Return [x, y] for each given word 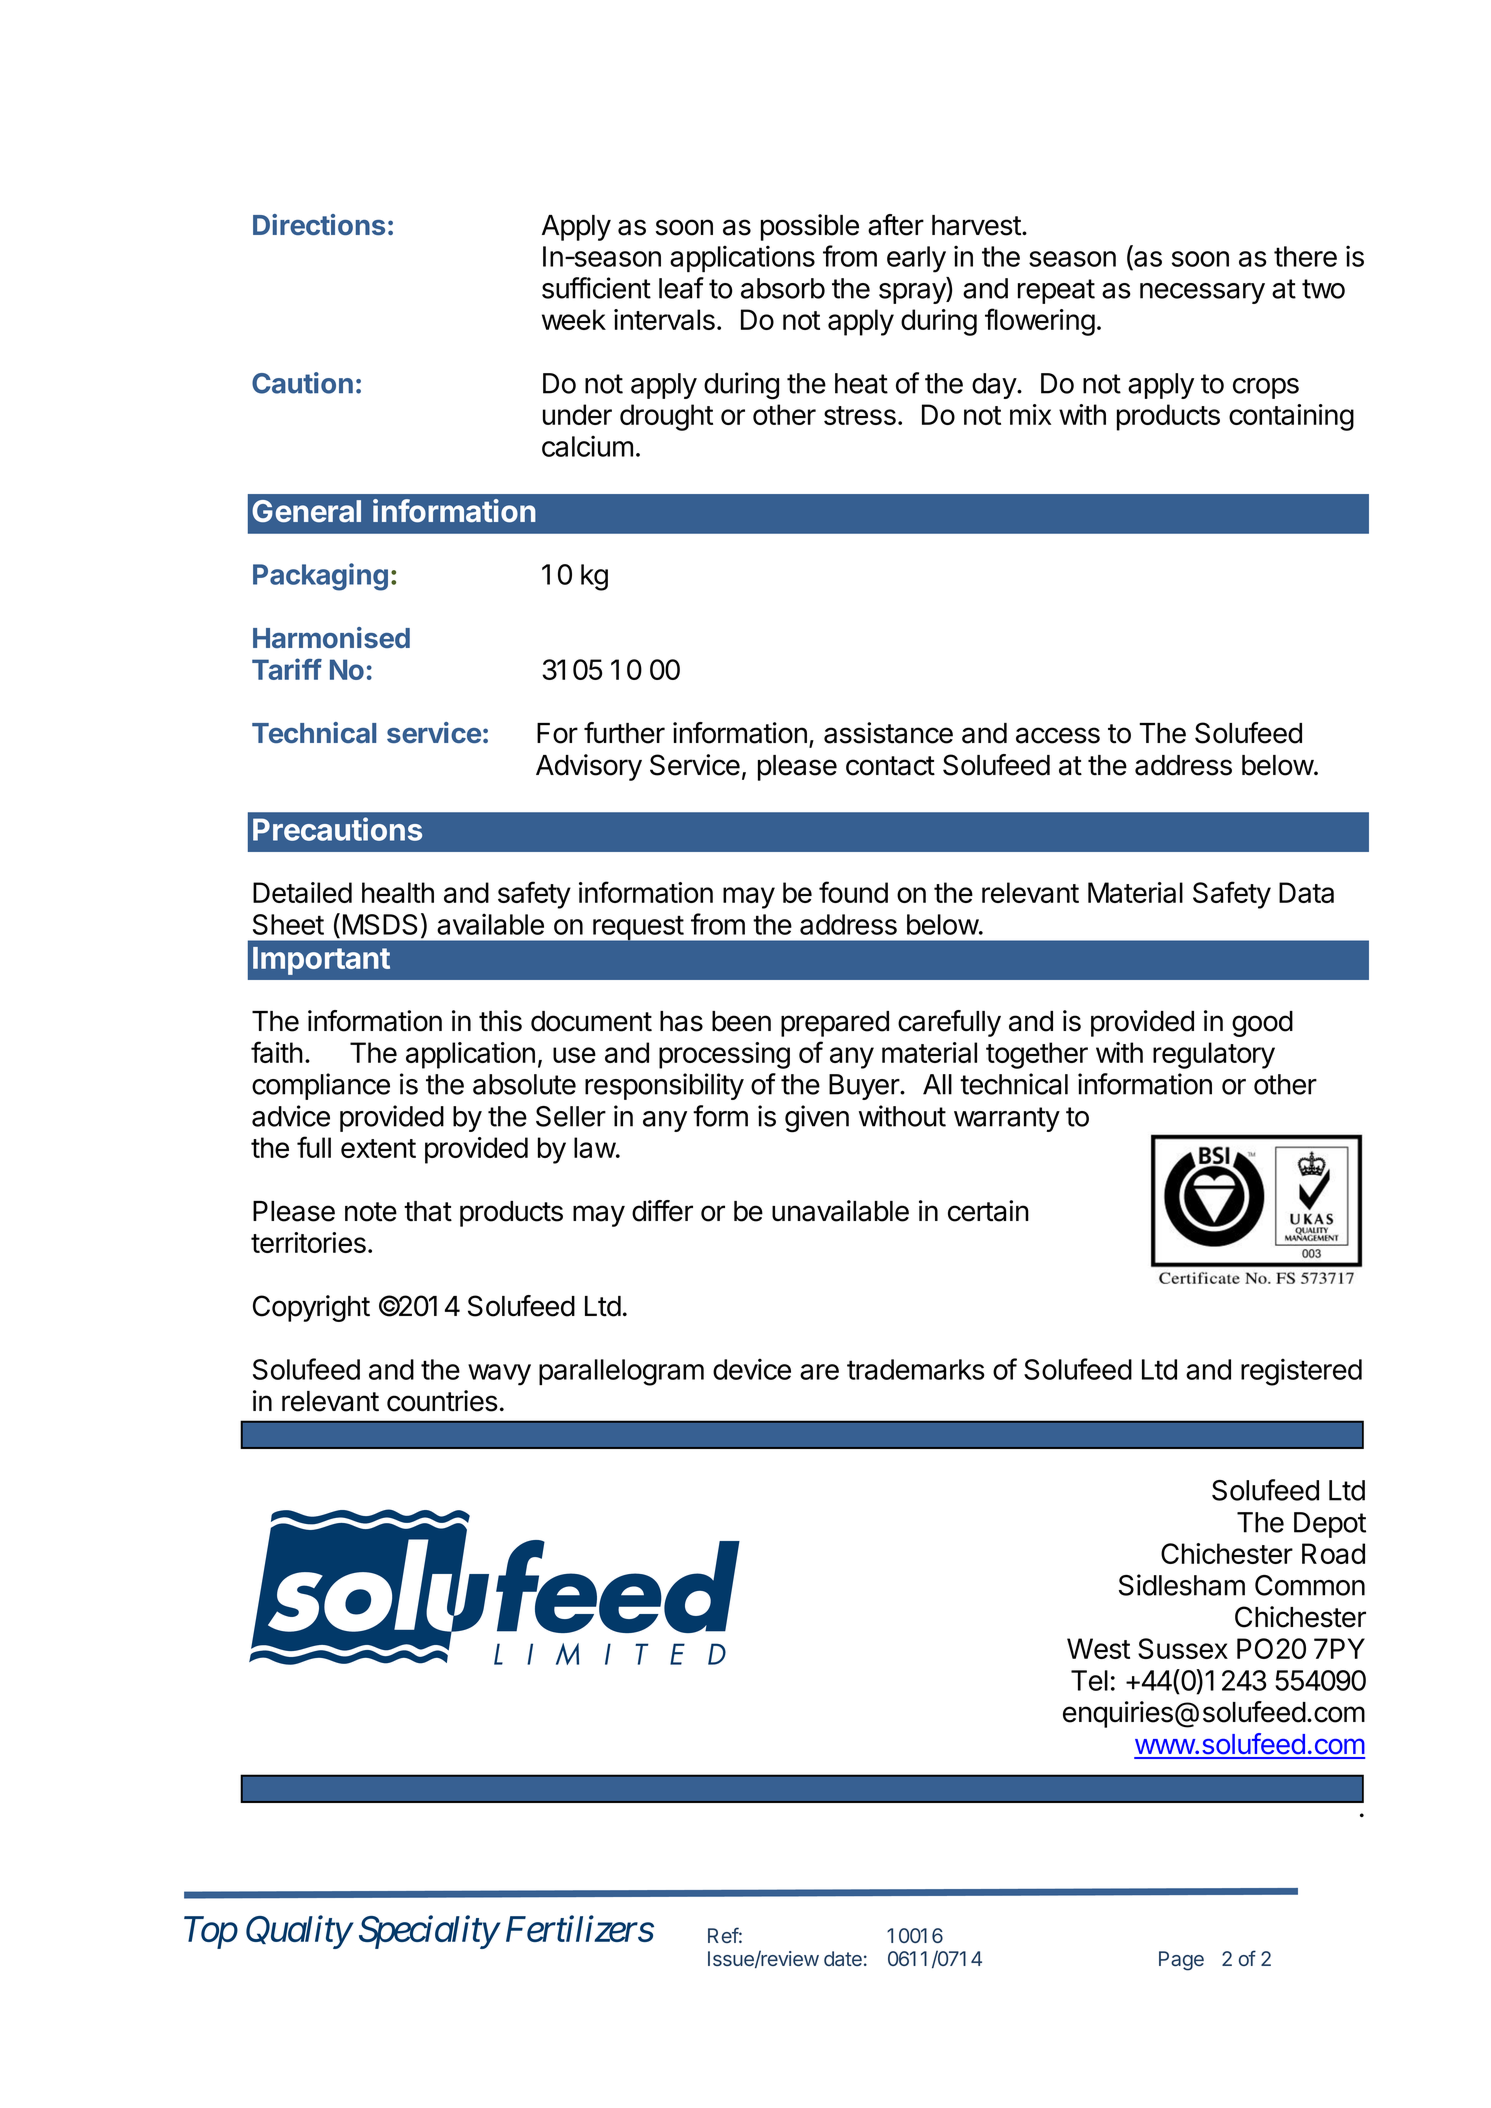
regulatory [1214, 1055]
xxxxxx [915, 1936]
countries [442, 1401]
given [817, 1119]
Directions [319, 224]
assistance [888, 733]
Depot [1330, 1525]
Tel [1089, 1680]
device [752, 1369]
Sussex [1183, 1648]
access [1058, 735]
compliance [321, 1086]
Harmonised [331, 637]
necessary [1202, 293]
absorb [783, 288]
